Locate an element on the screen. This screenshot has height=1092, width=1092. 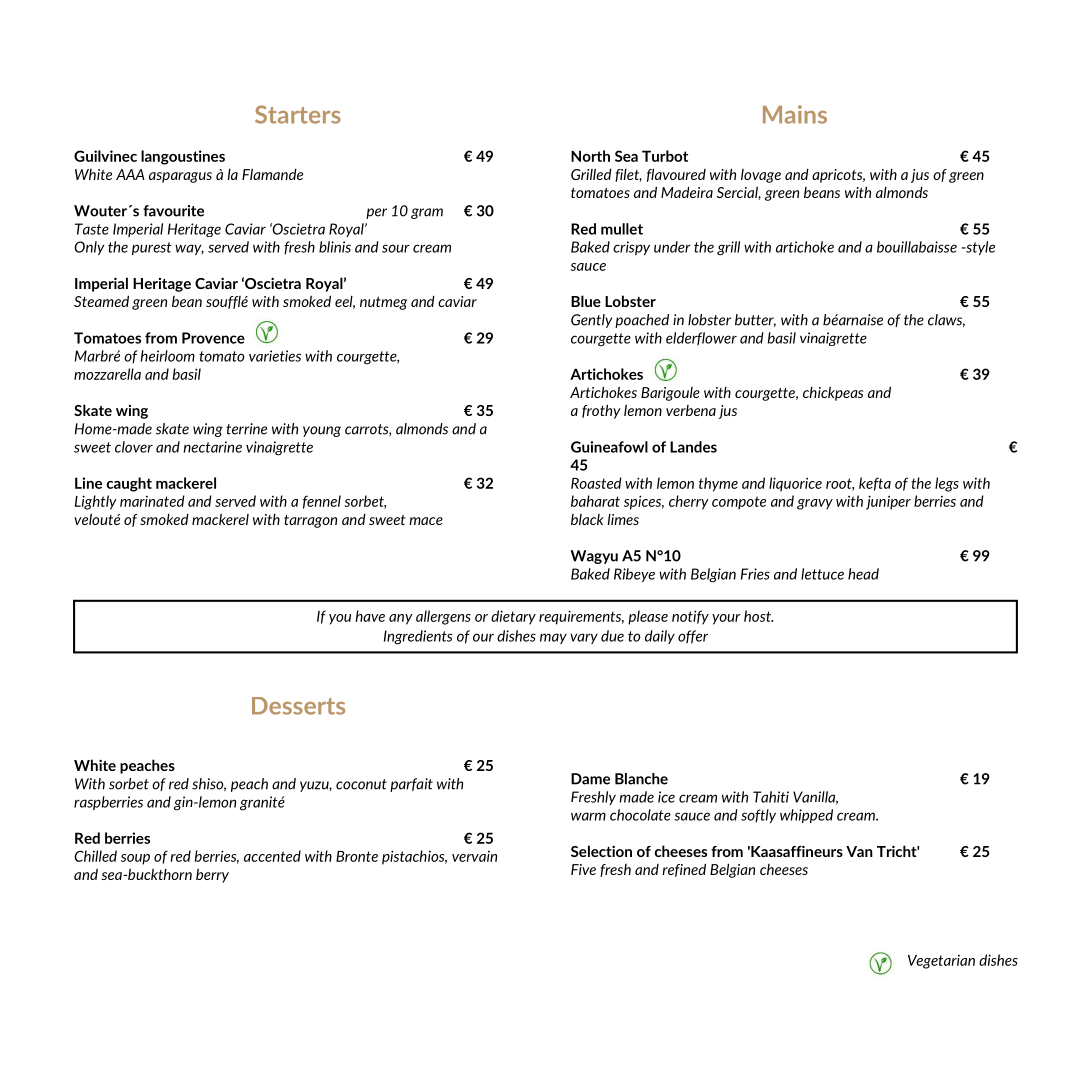
asparagus is located at coordinates (180, 177).
